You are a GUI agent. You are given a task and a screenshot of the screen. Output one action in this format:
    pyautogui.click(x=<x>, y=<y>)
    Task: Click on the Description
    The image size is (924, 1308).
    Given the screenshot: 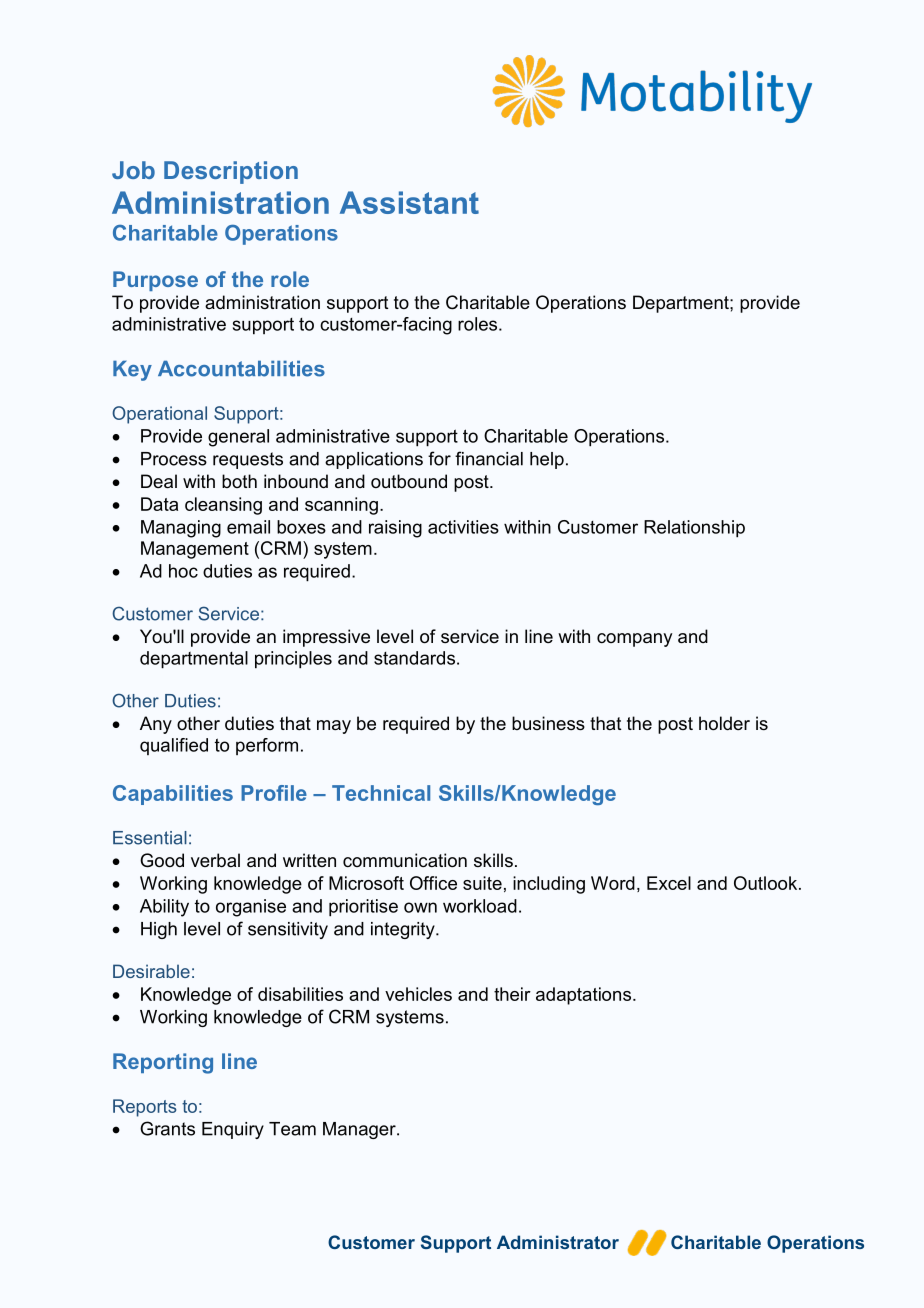 What is the action you would take?
    pyautogui.click(x=231, y=172)
